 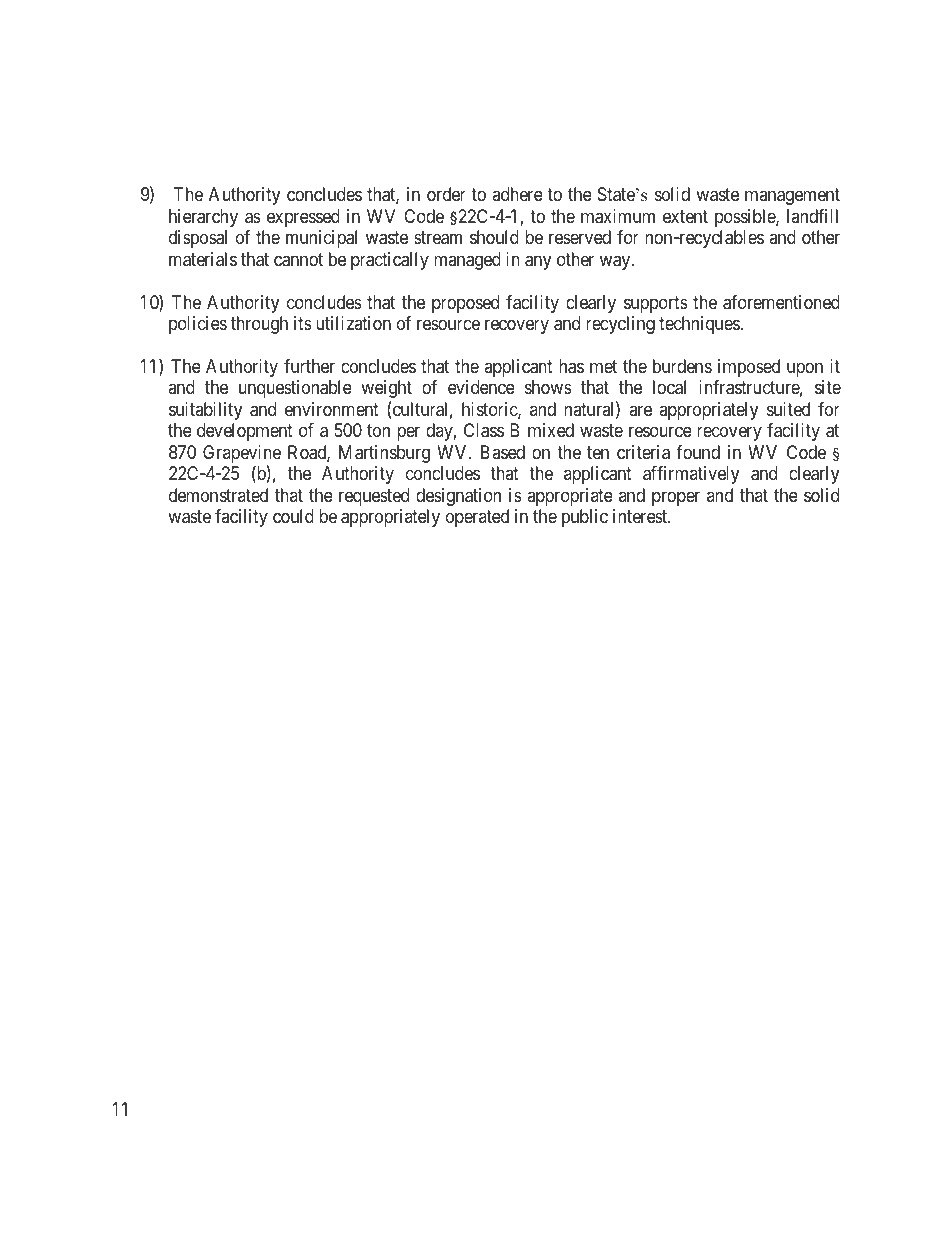 What do you see at coordinates (792, 196) in the screenshot?
I see `management` at bounding box center [792, 196].
